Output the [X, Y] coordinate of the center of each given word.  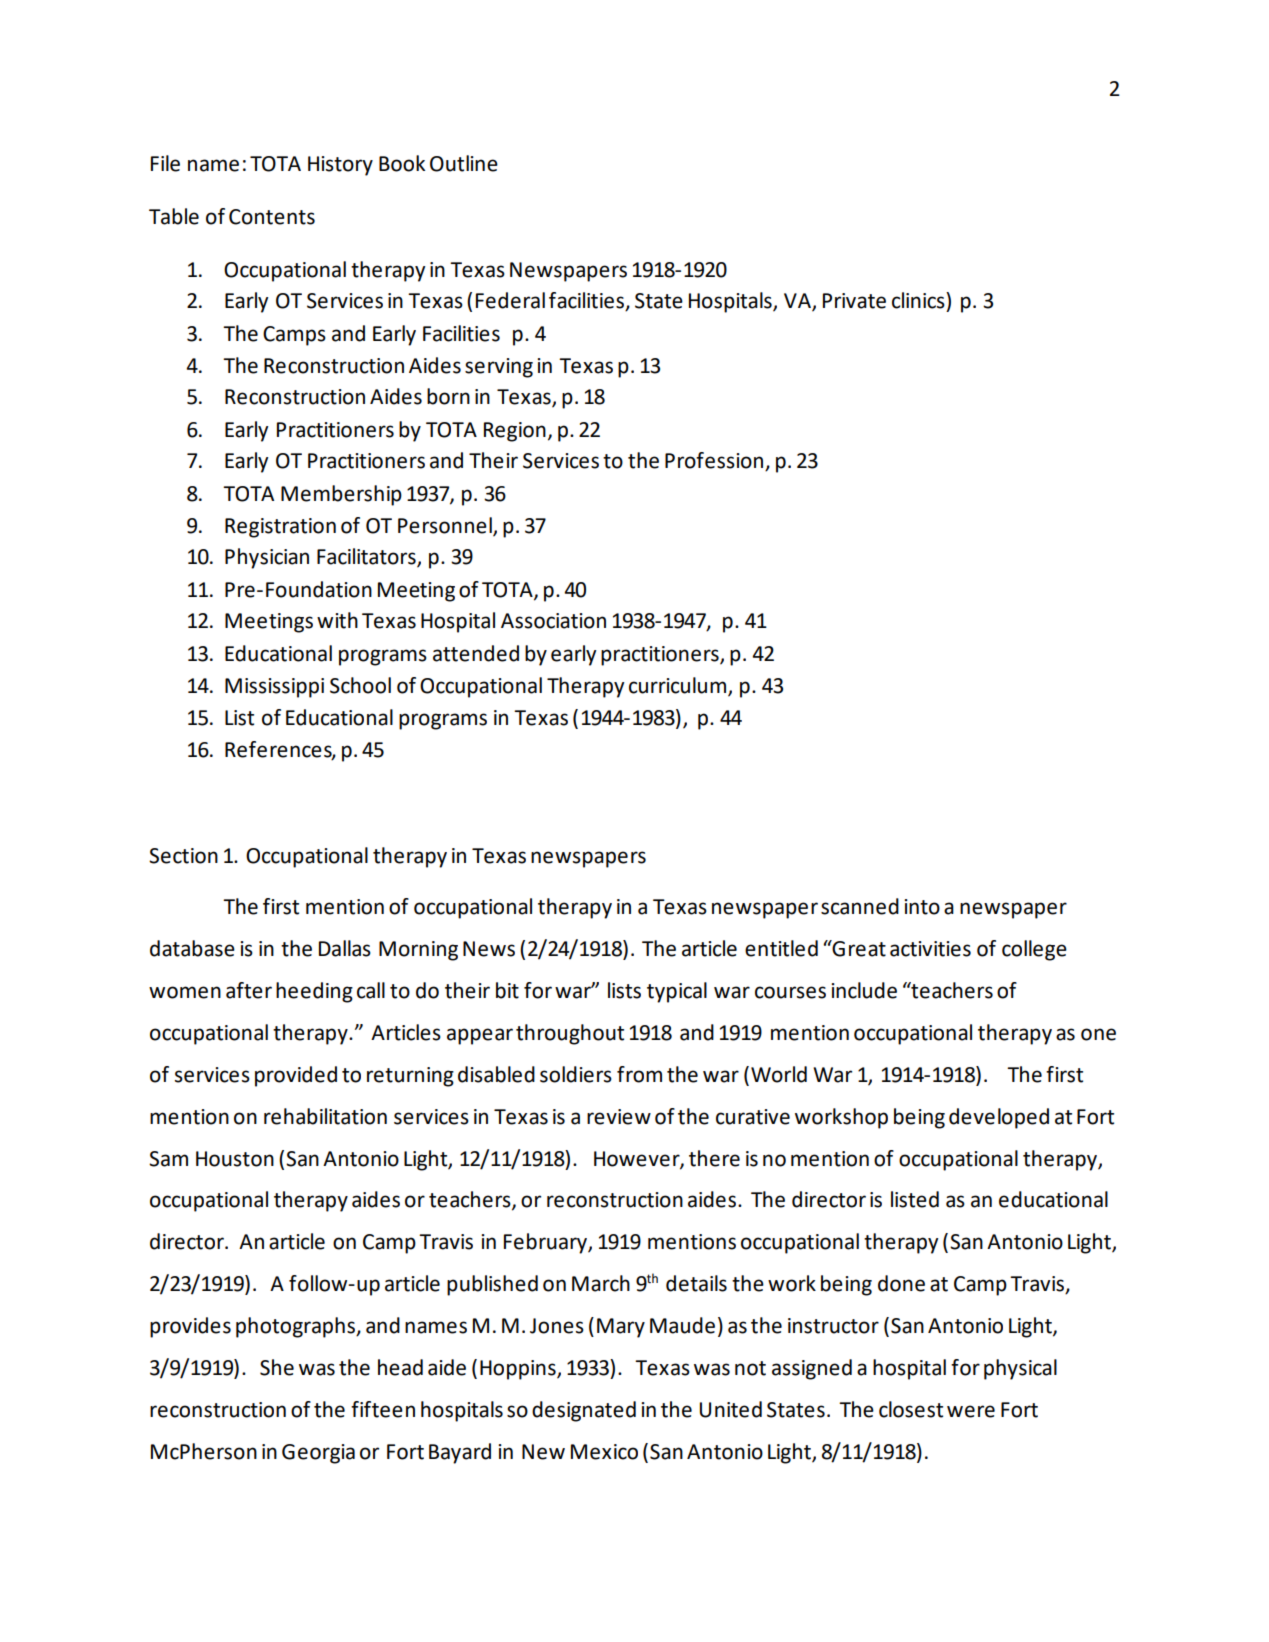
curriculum [677, 685]
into [922, 907]
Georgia [318, 1454]
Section [183, 856]
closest [911, 1409]
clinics [919, 300]
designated [584, 1411]
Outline [464, 163]
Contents [272, 217]
